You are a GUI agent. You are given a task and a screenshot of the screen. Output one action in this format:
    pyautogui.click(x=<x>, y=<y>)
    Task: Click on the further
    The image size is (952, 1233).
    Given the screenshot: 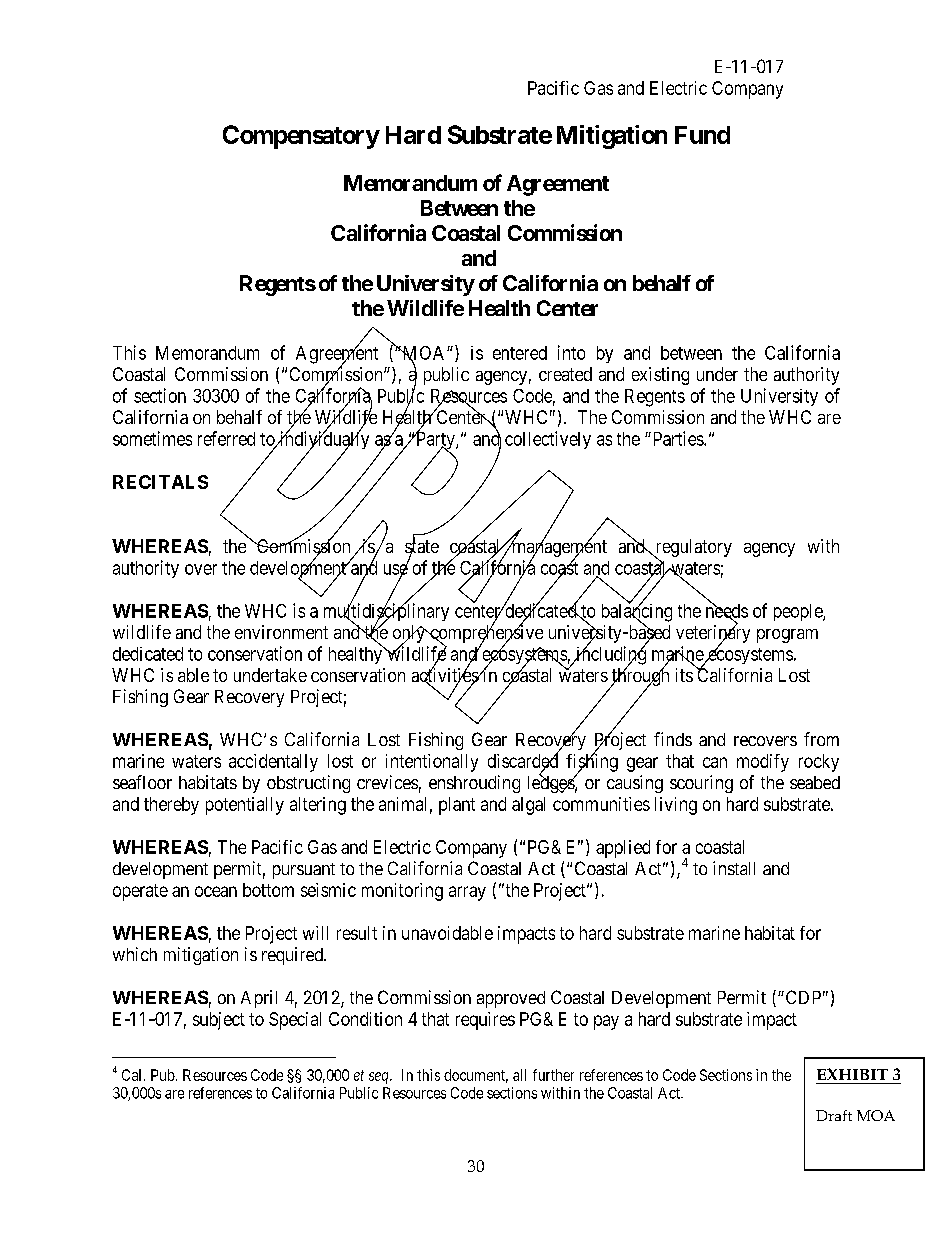 What is the action you would take?
    pyautogui.click(x=553, y=1075)
